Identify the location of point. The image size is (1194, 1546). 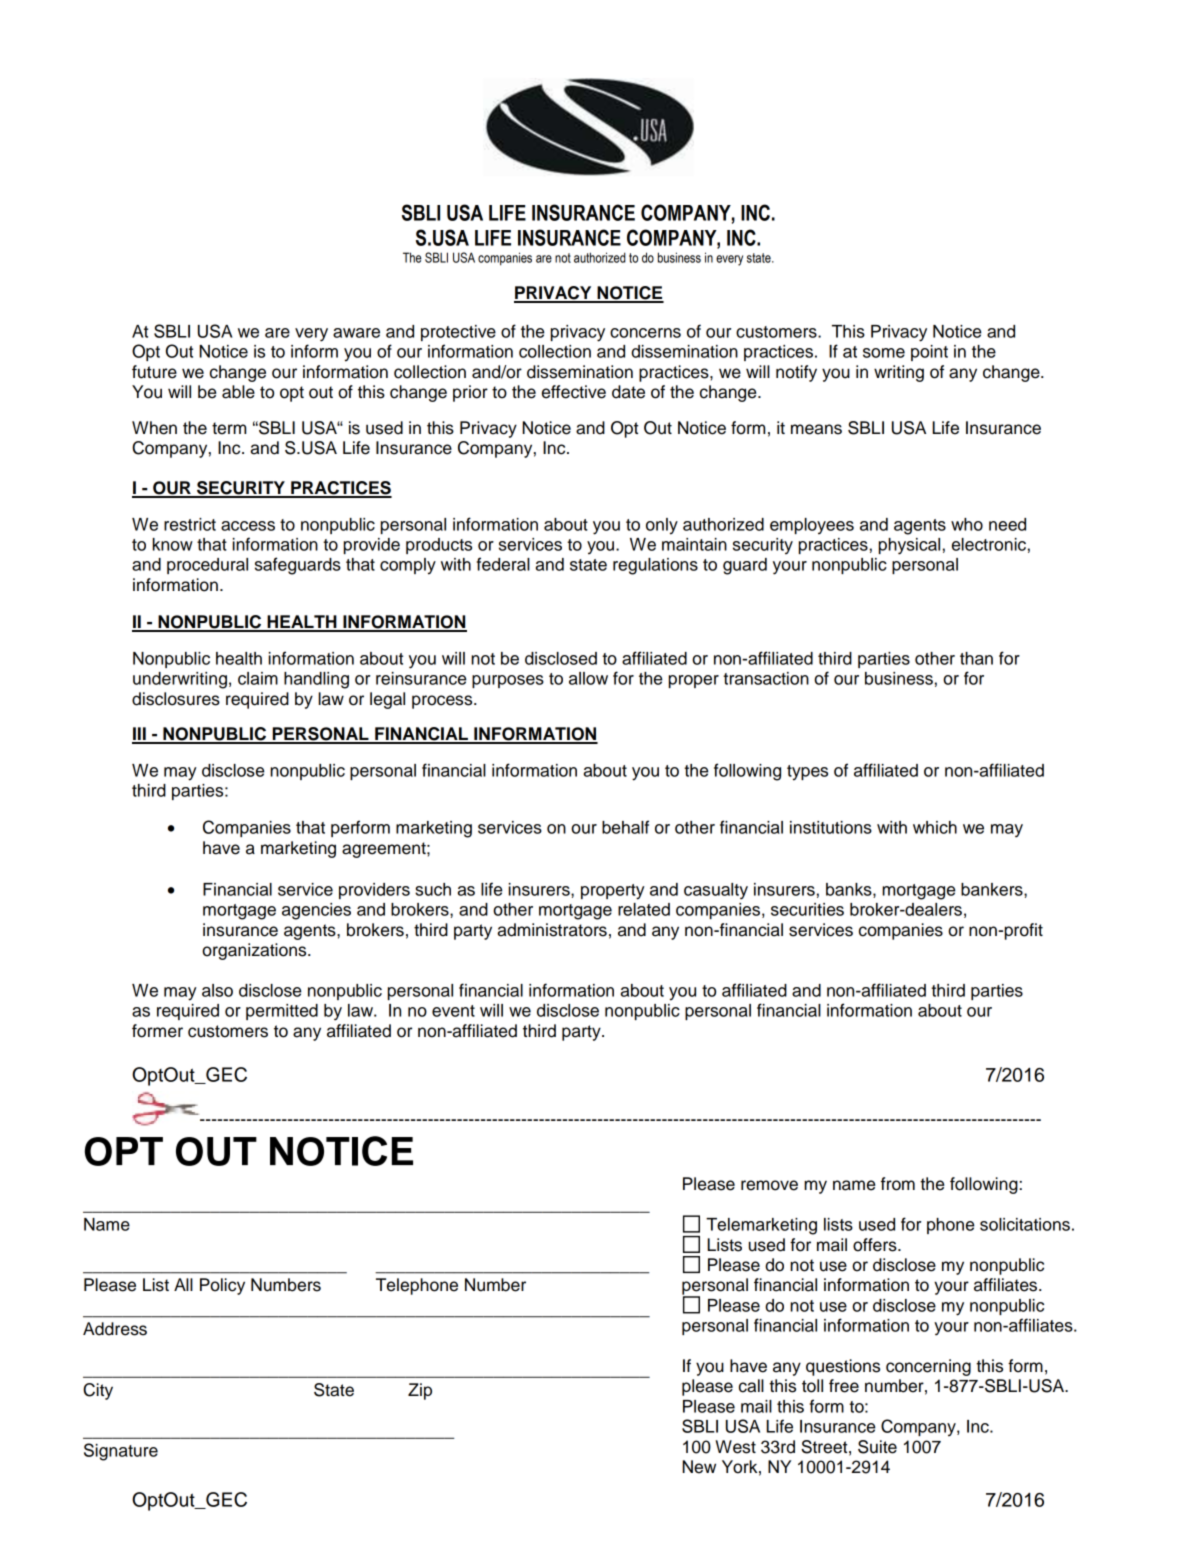
(929, 353).
